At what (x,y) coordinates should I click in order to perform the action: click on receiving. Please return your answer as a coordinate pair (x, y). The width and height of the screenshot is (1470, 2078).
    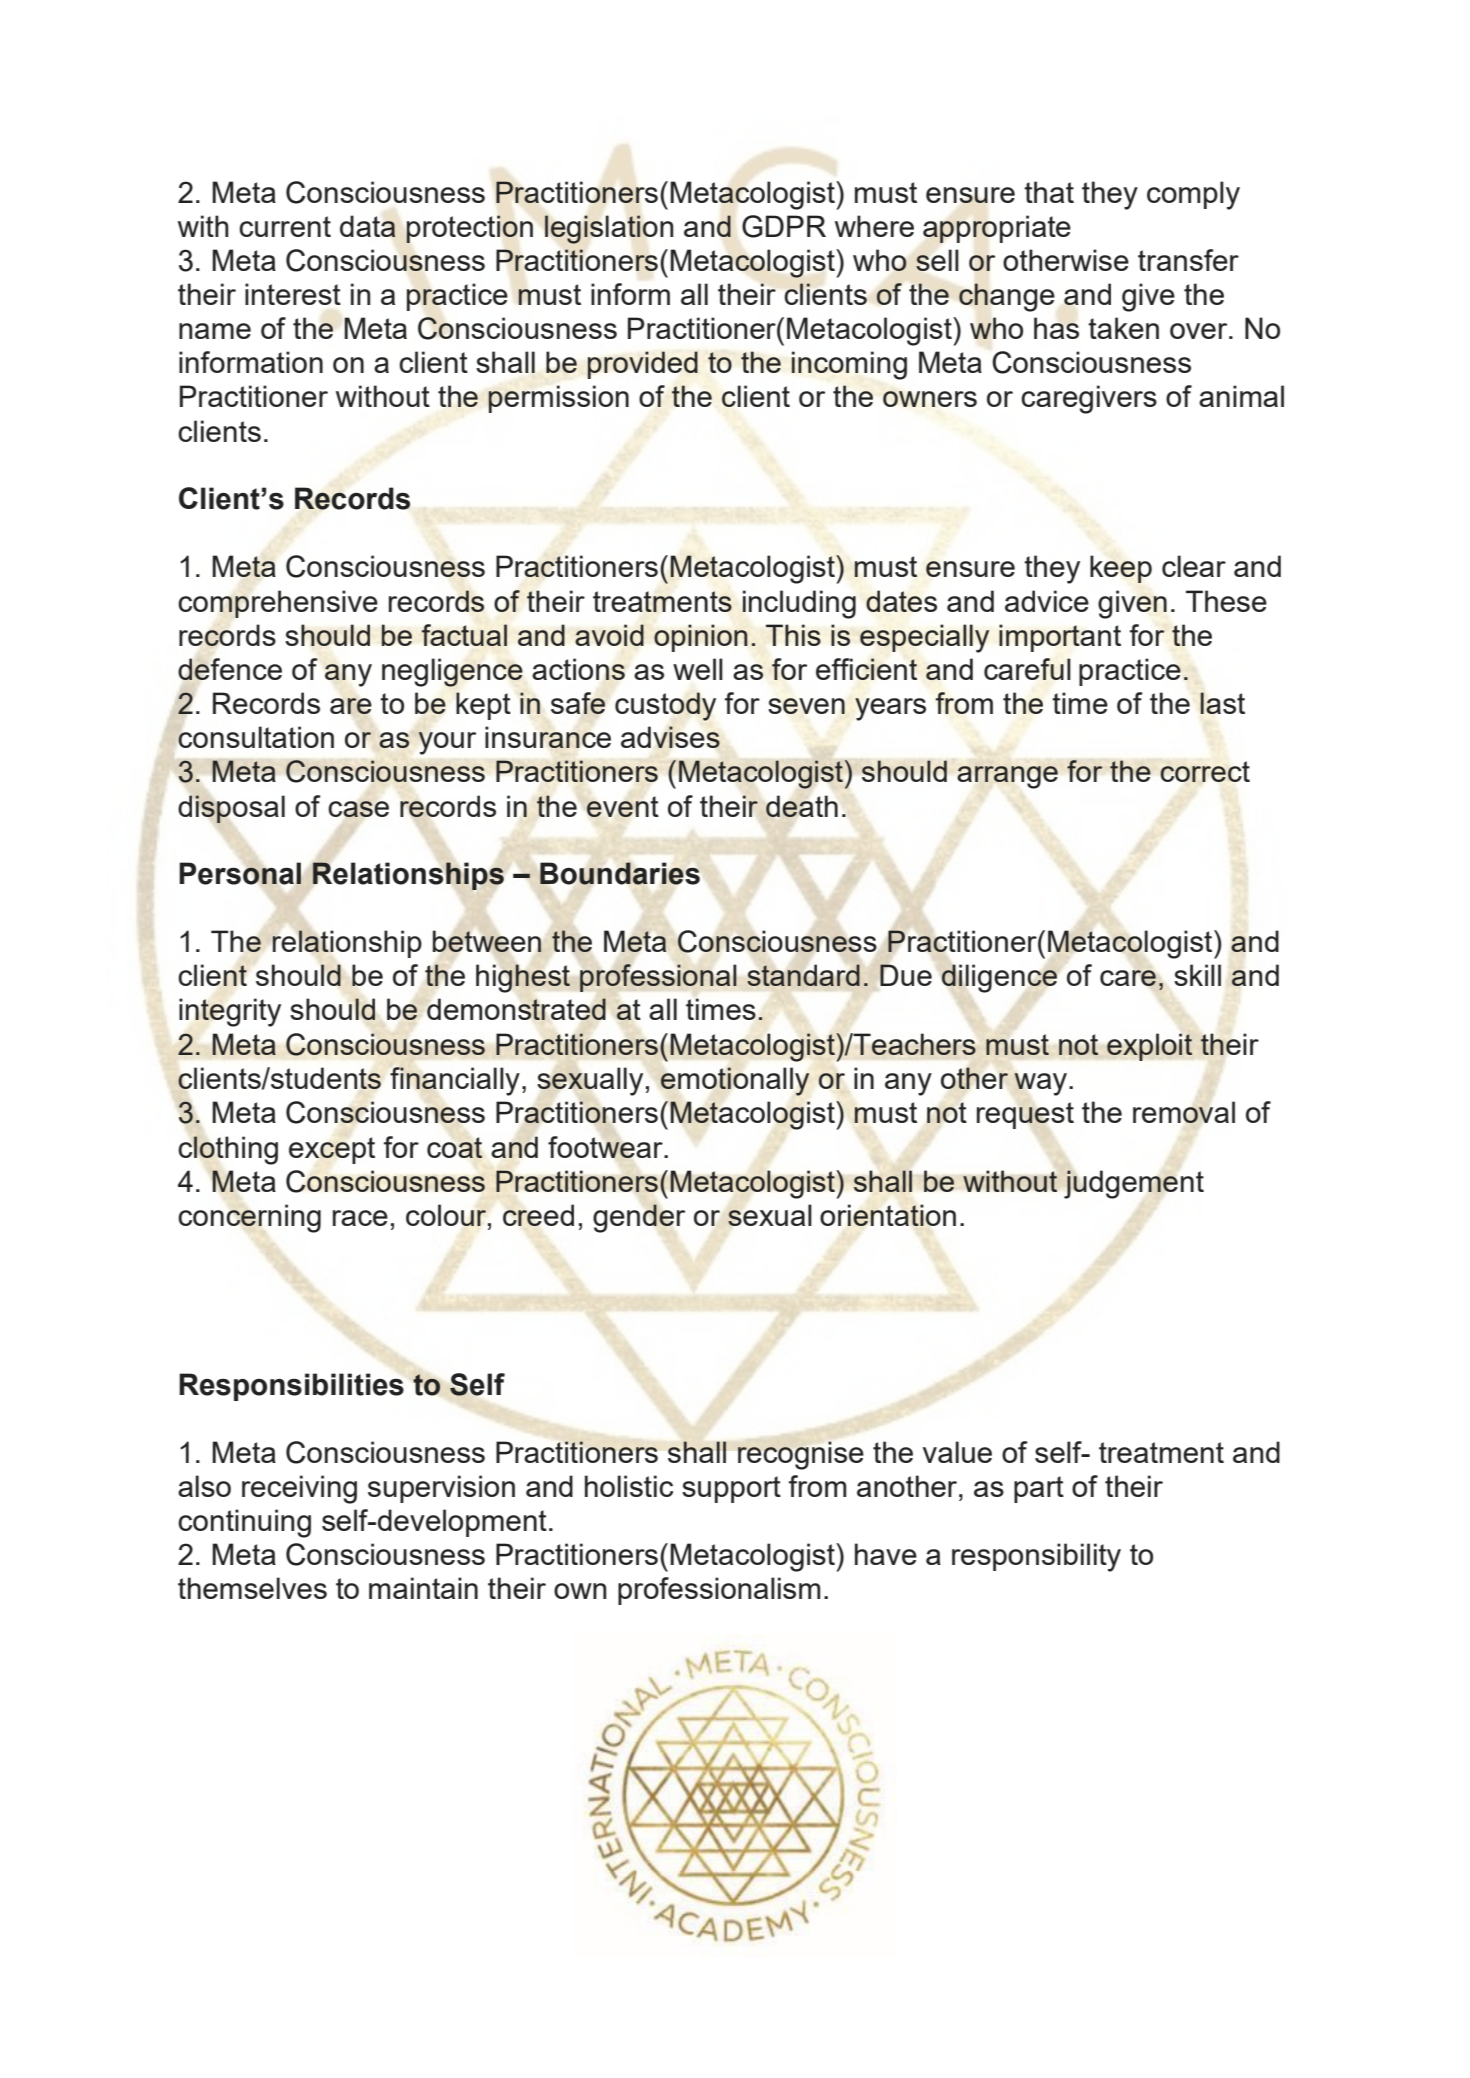
    Looking at the image, I should click on (299, 1489).
